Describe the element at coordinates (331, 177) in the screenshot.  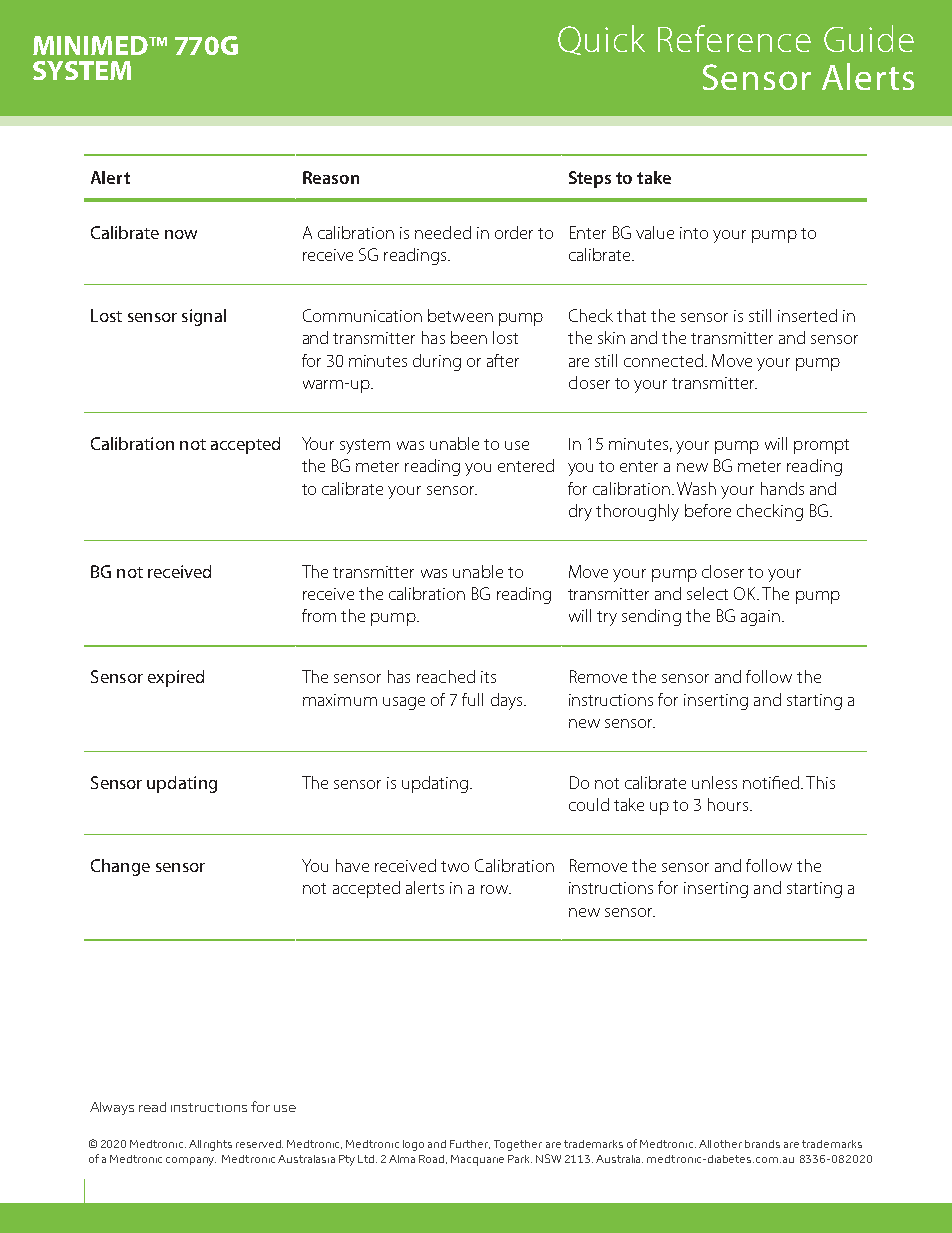
I see `Reason` at that location.
